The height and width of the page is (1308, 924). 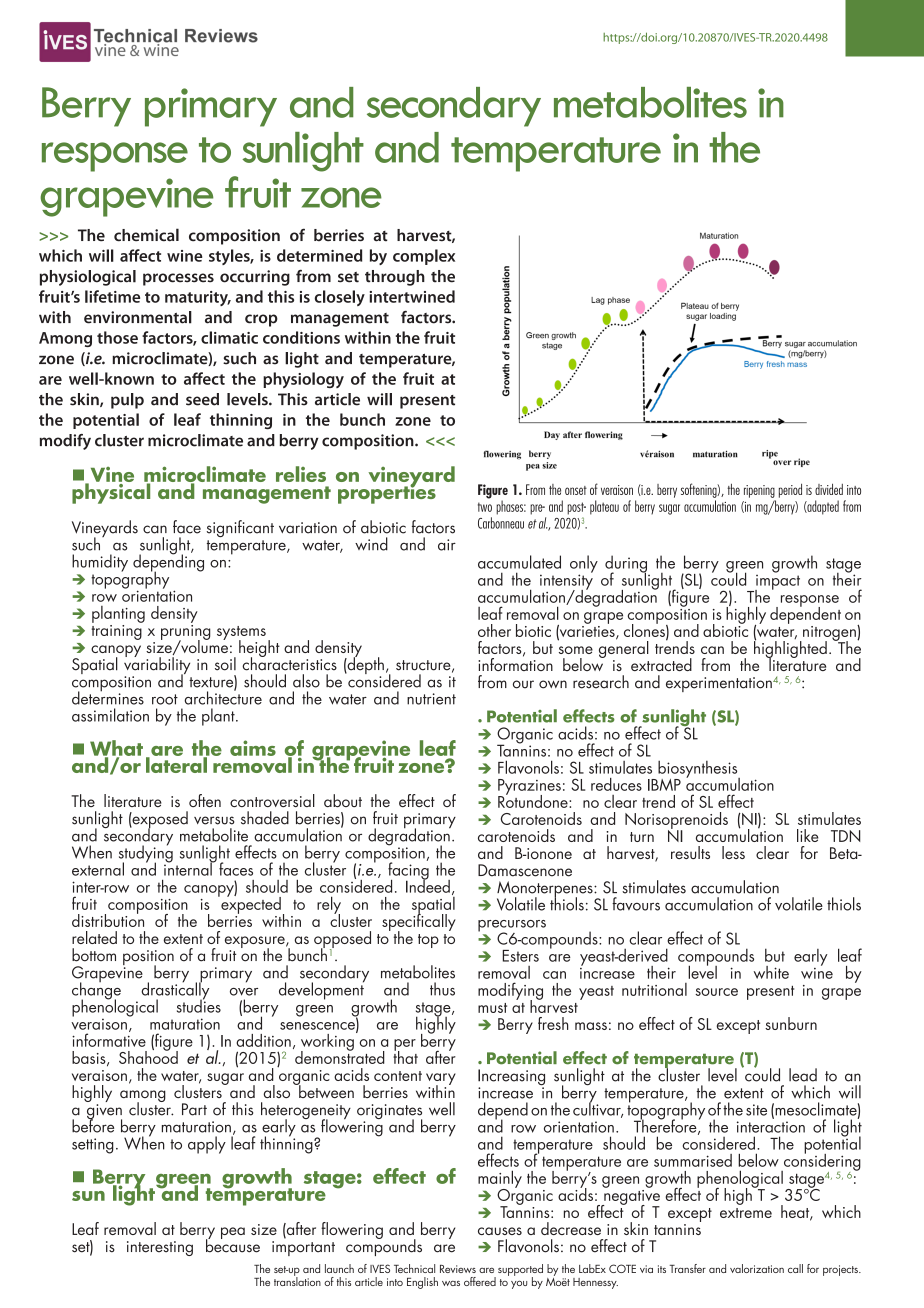 I want to click on sunburn, so click(x=791, y=1023).
